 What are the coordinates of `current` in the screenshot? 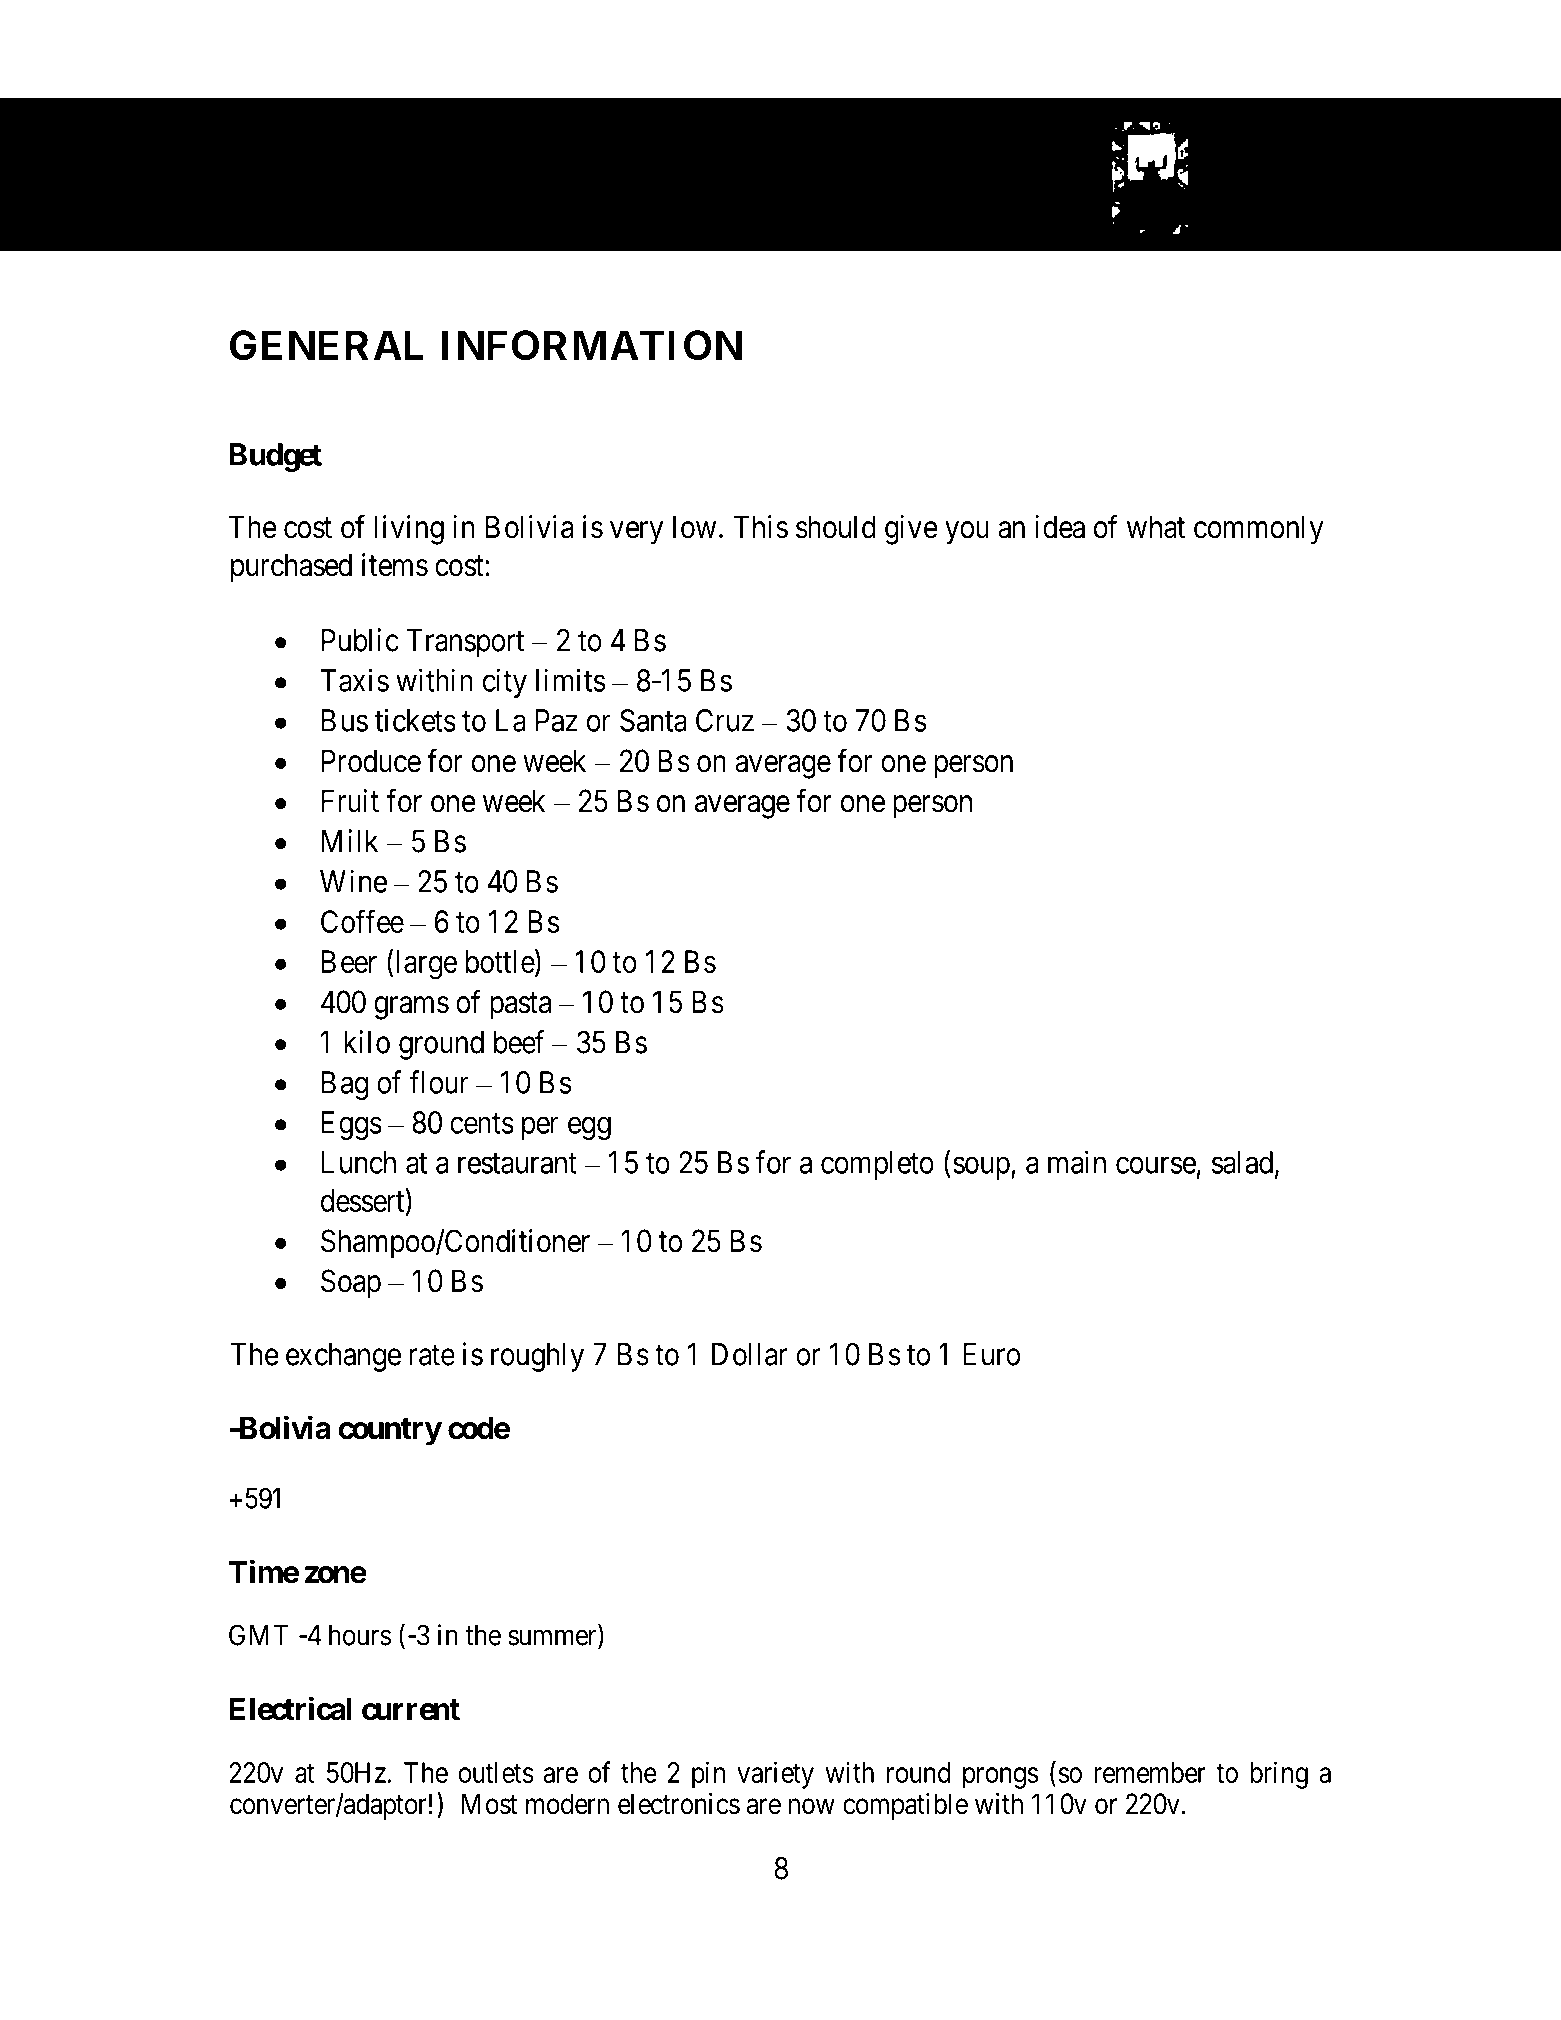 It's located at (411, 1710).
